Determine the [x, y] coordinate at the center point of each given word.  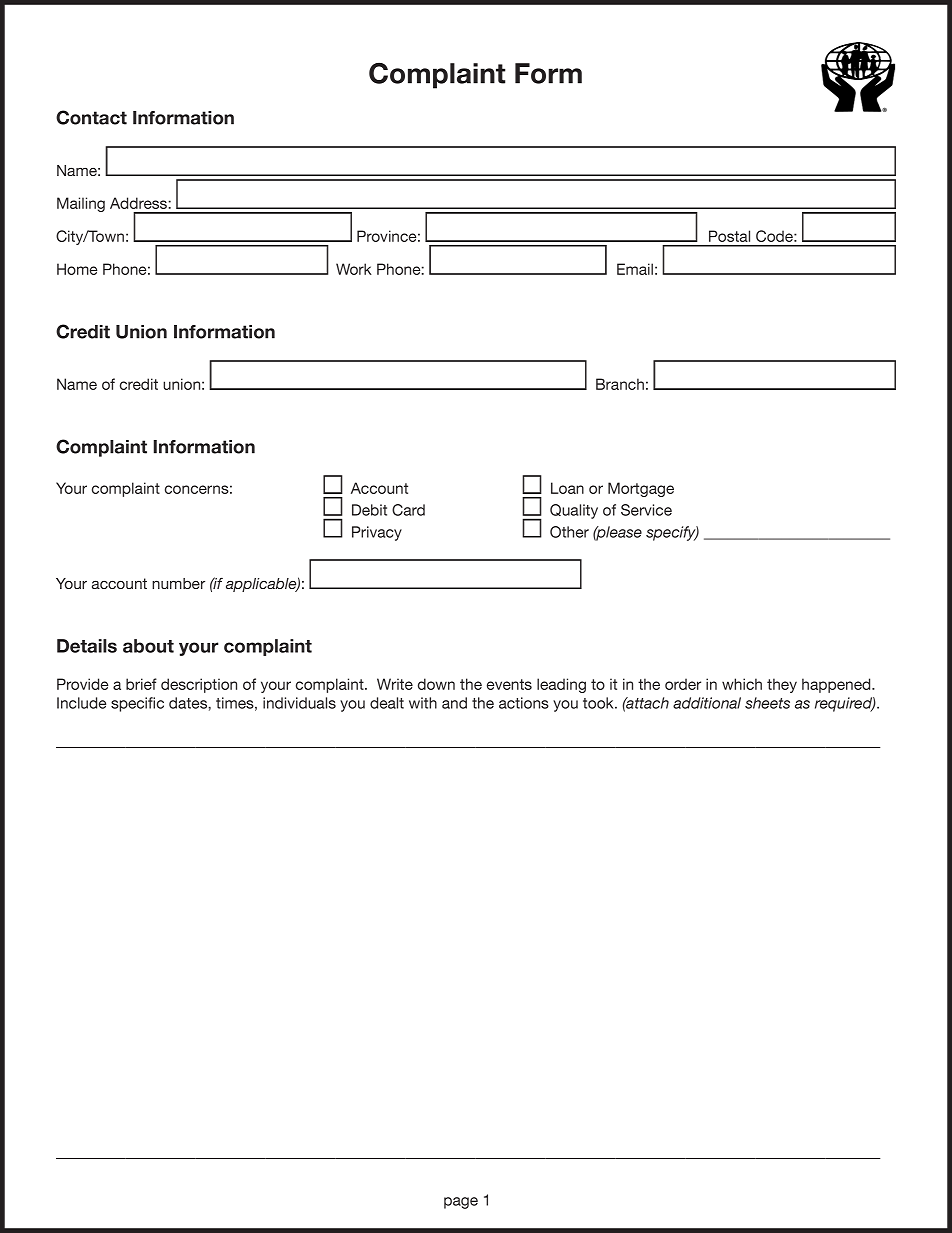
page [461, 1203]
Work [354, 269]
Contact [91, 117]
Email [635, 269]
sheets [767, 703]
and [454, 703]
